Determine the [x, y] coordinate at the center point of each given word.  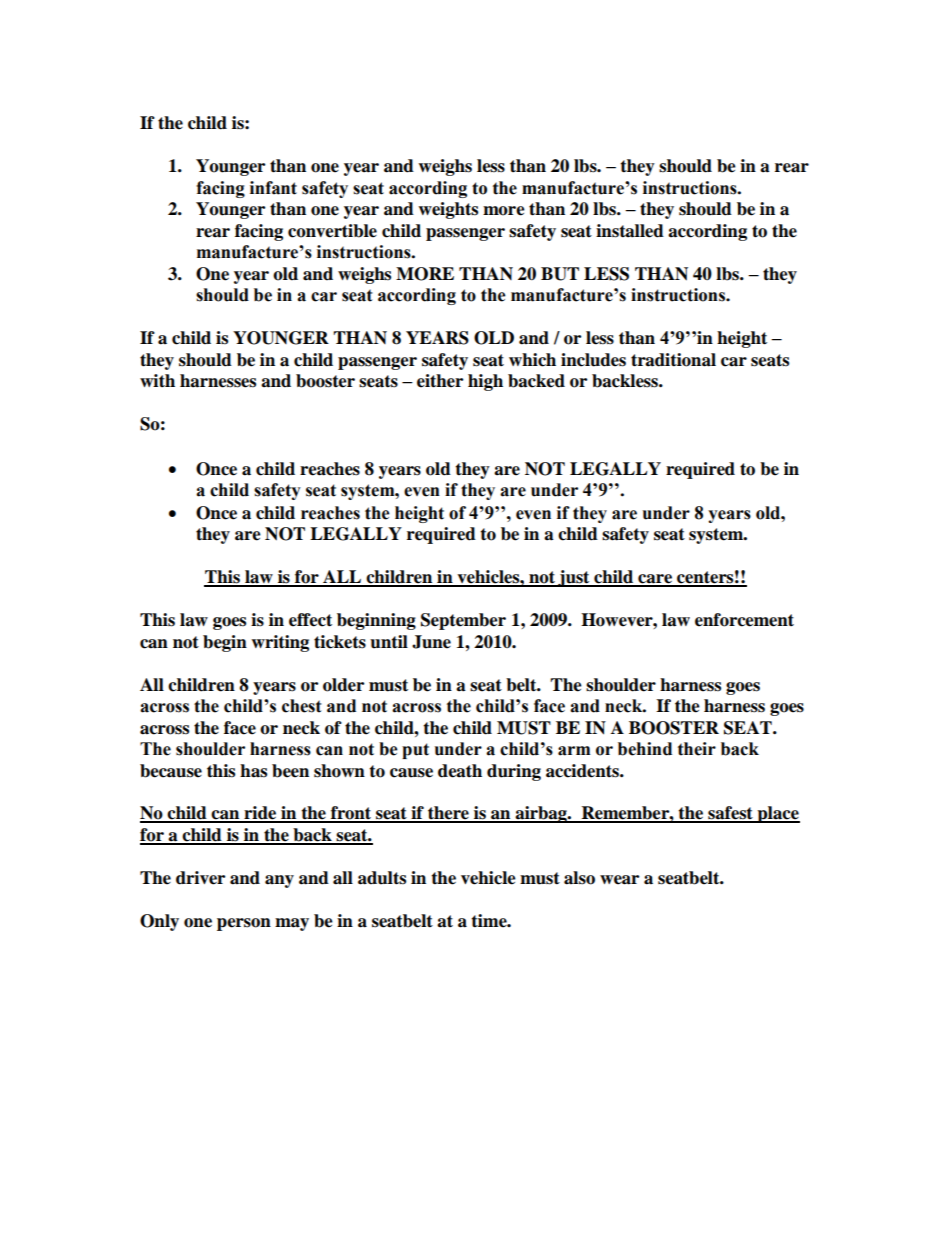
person [244, 924]
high [485, 382]
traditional [673, 360]
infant [273, 188]
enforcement [744, 620]
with [157, 380]
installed [630, 231]
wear [619, 880]
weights [448, 210]
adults [382, 878]
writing [280, 643]
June [431, 642]
